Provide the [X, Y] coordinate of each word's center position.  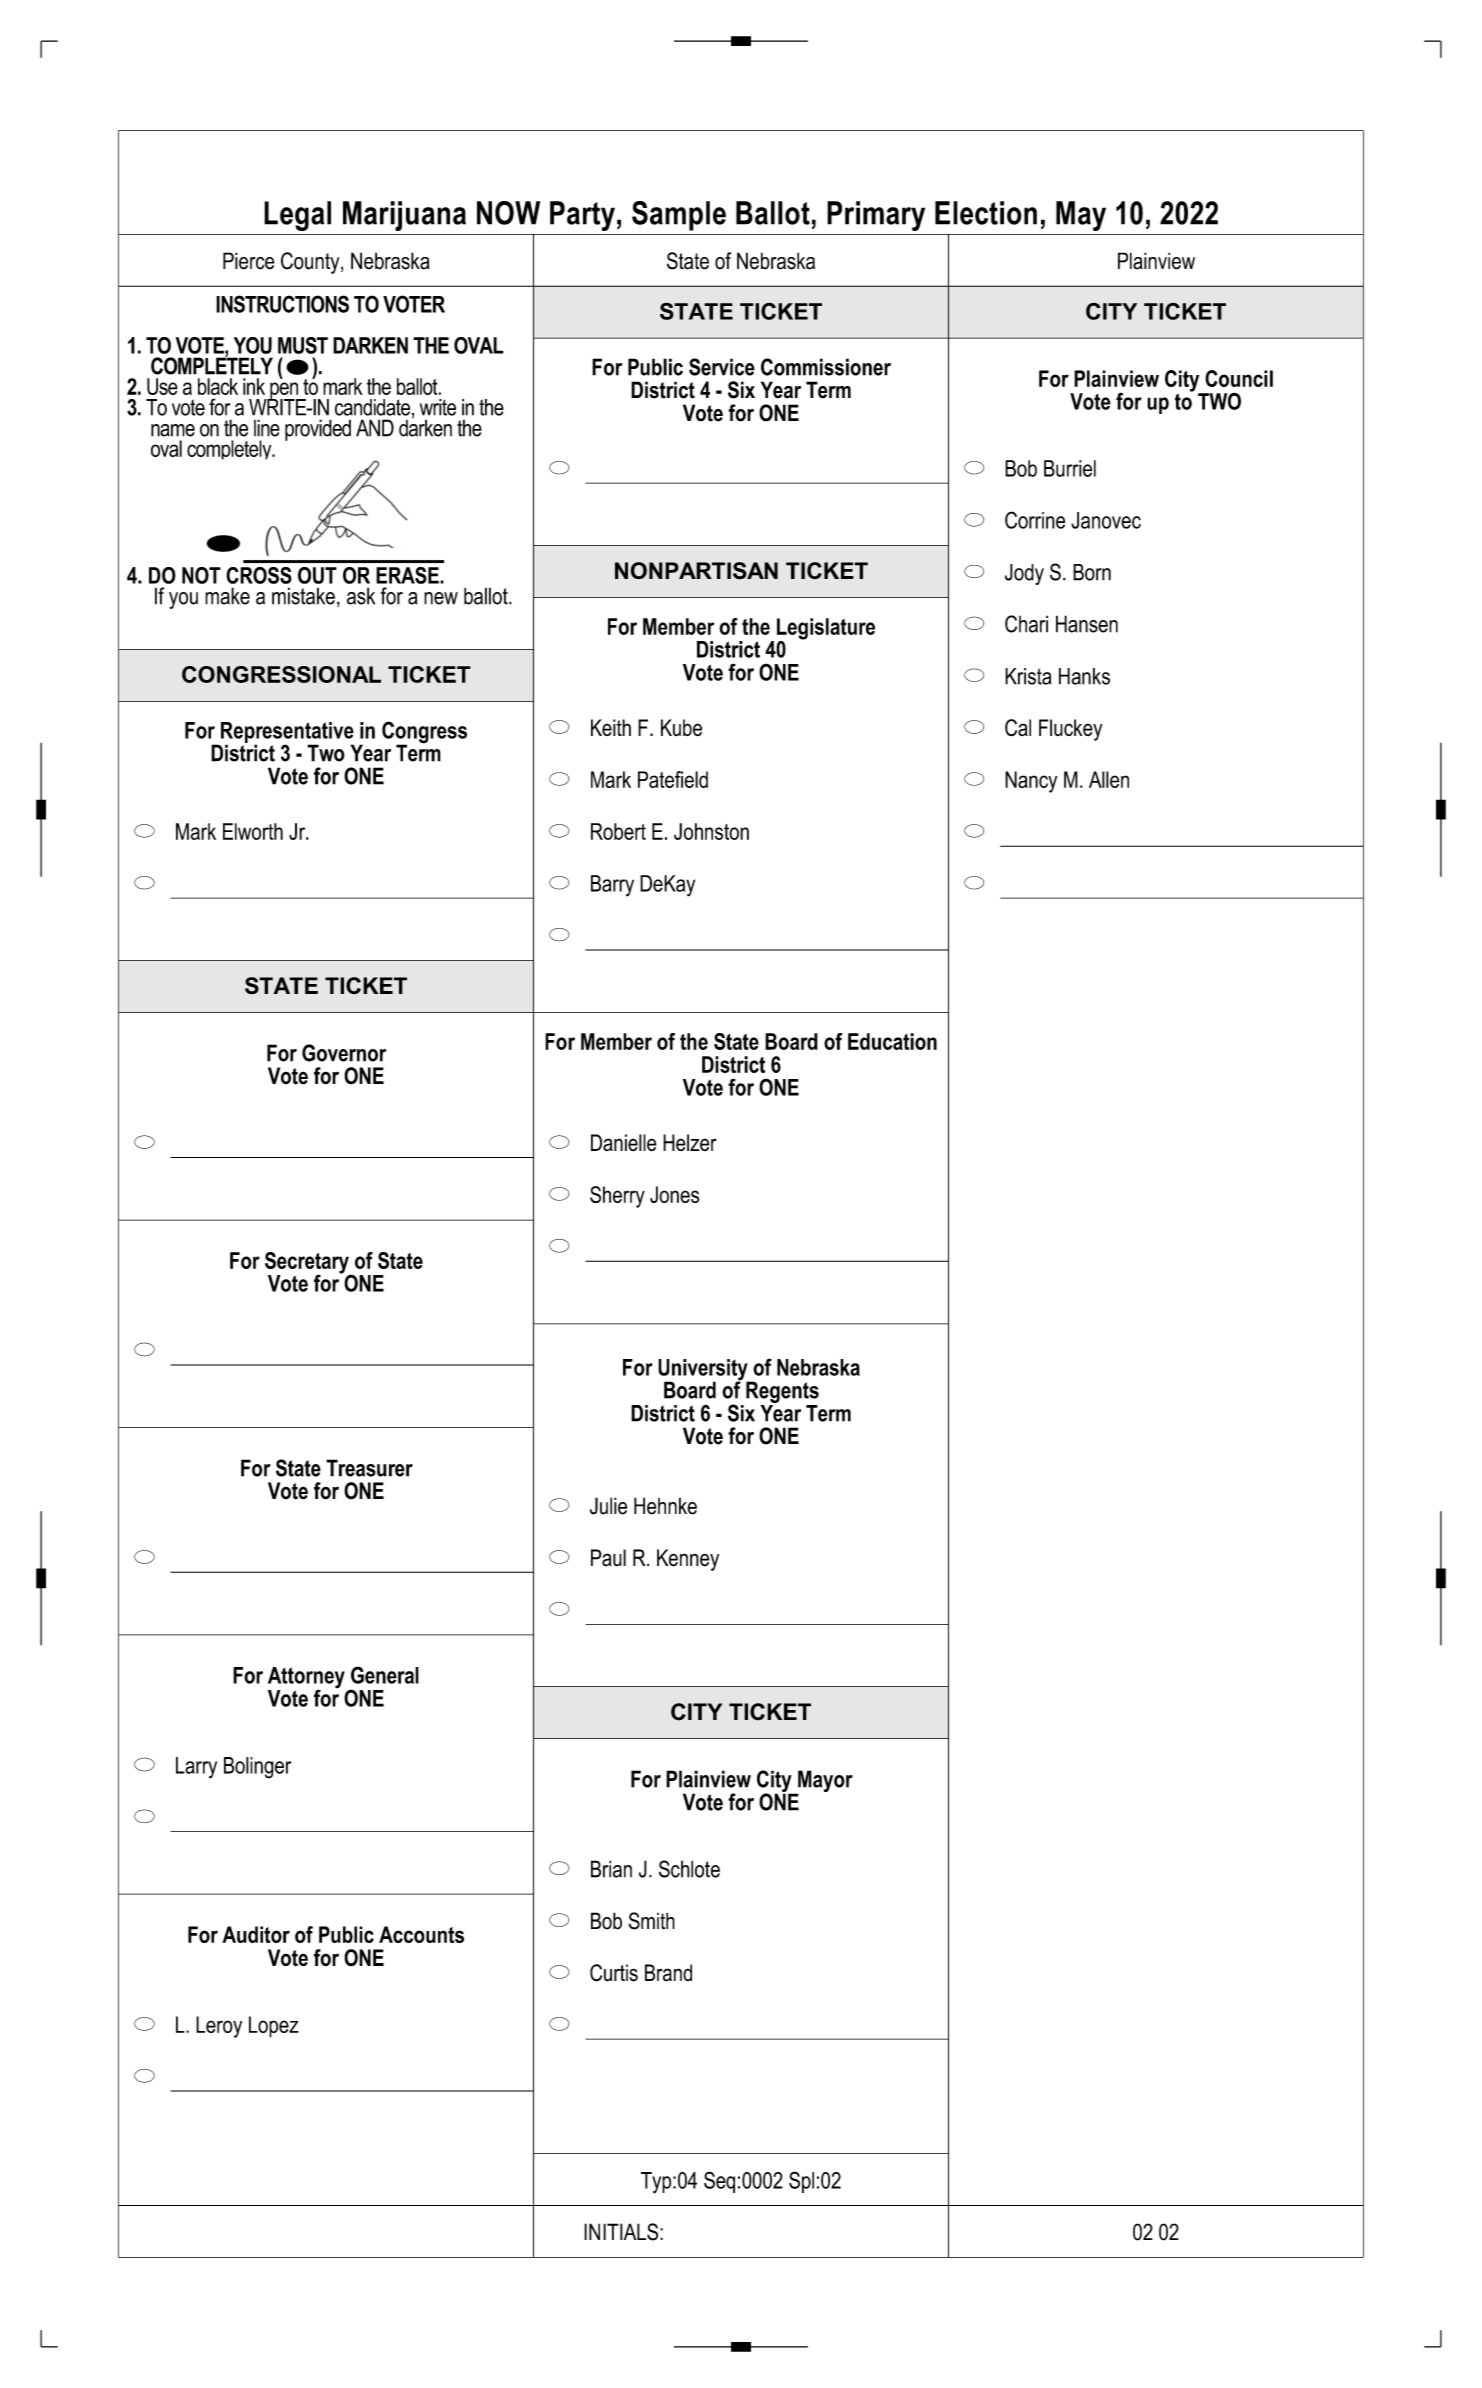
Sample [679, 216]
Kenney [688, 1560]
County [311, 263]
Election [986, 213]
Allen [1109, 779]
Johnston [711, 831]
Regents [782, 1392]
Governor [344, 1053]
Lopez [274, 2027]
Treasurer [369, 1468]
